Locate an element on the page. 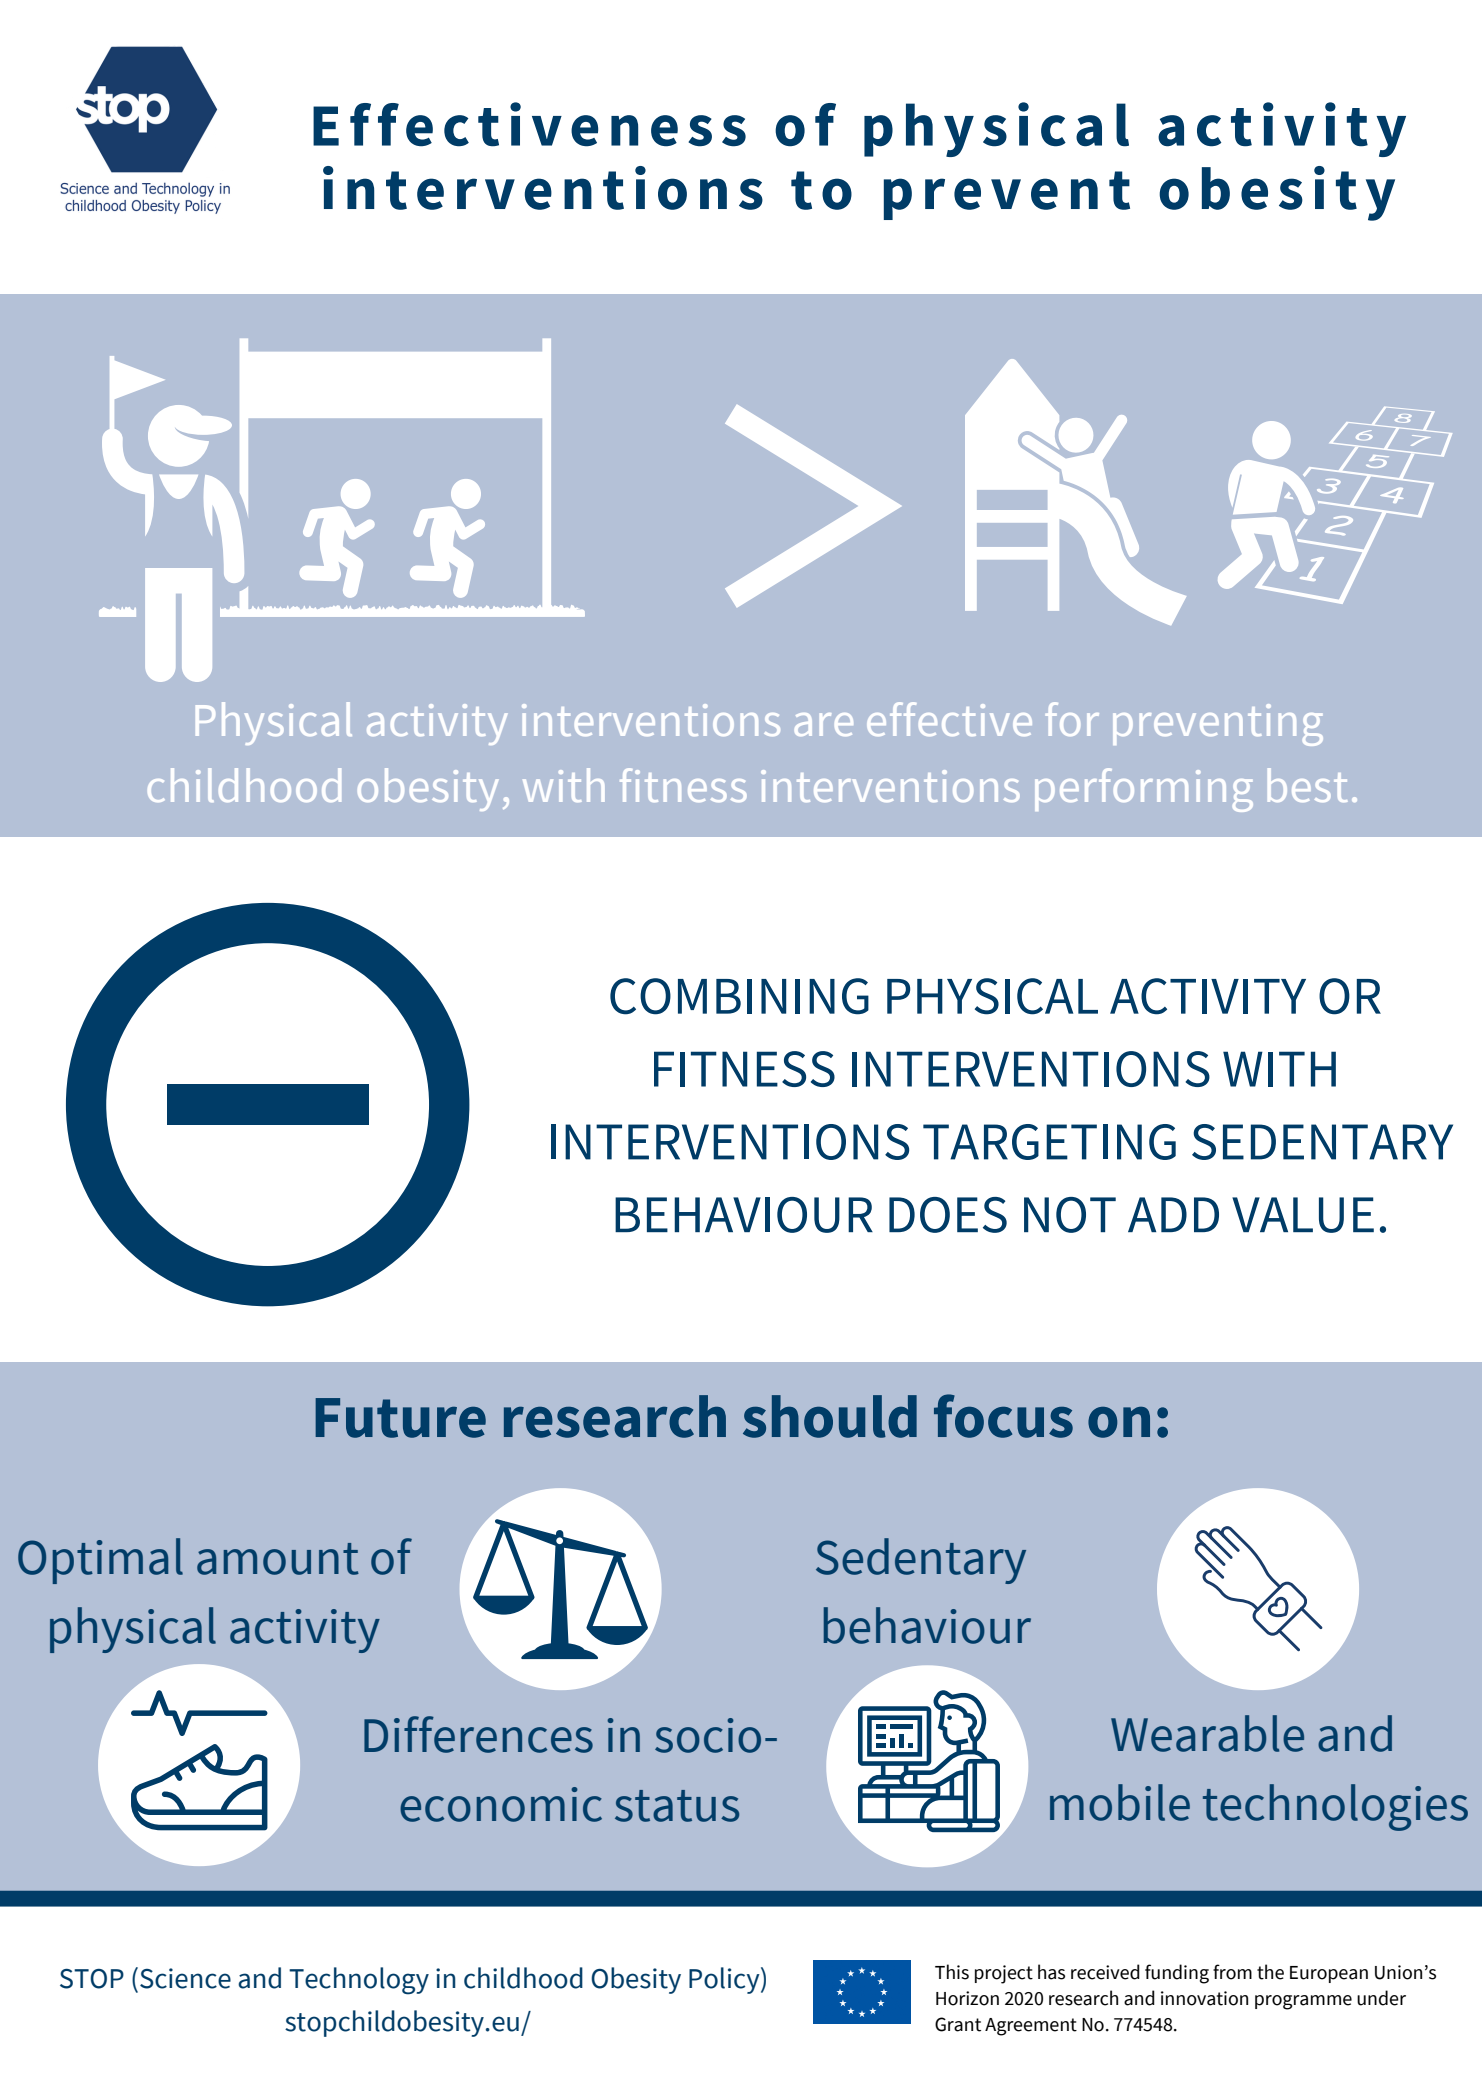 This document has width=1482, height=2096. focus is located at coordinates (1003, 1416).
